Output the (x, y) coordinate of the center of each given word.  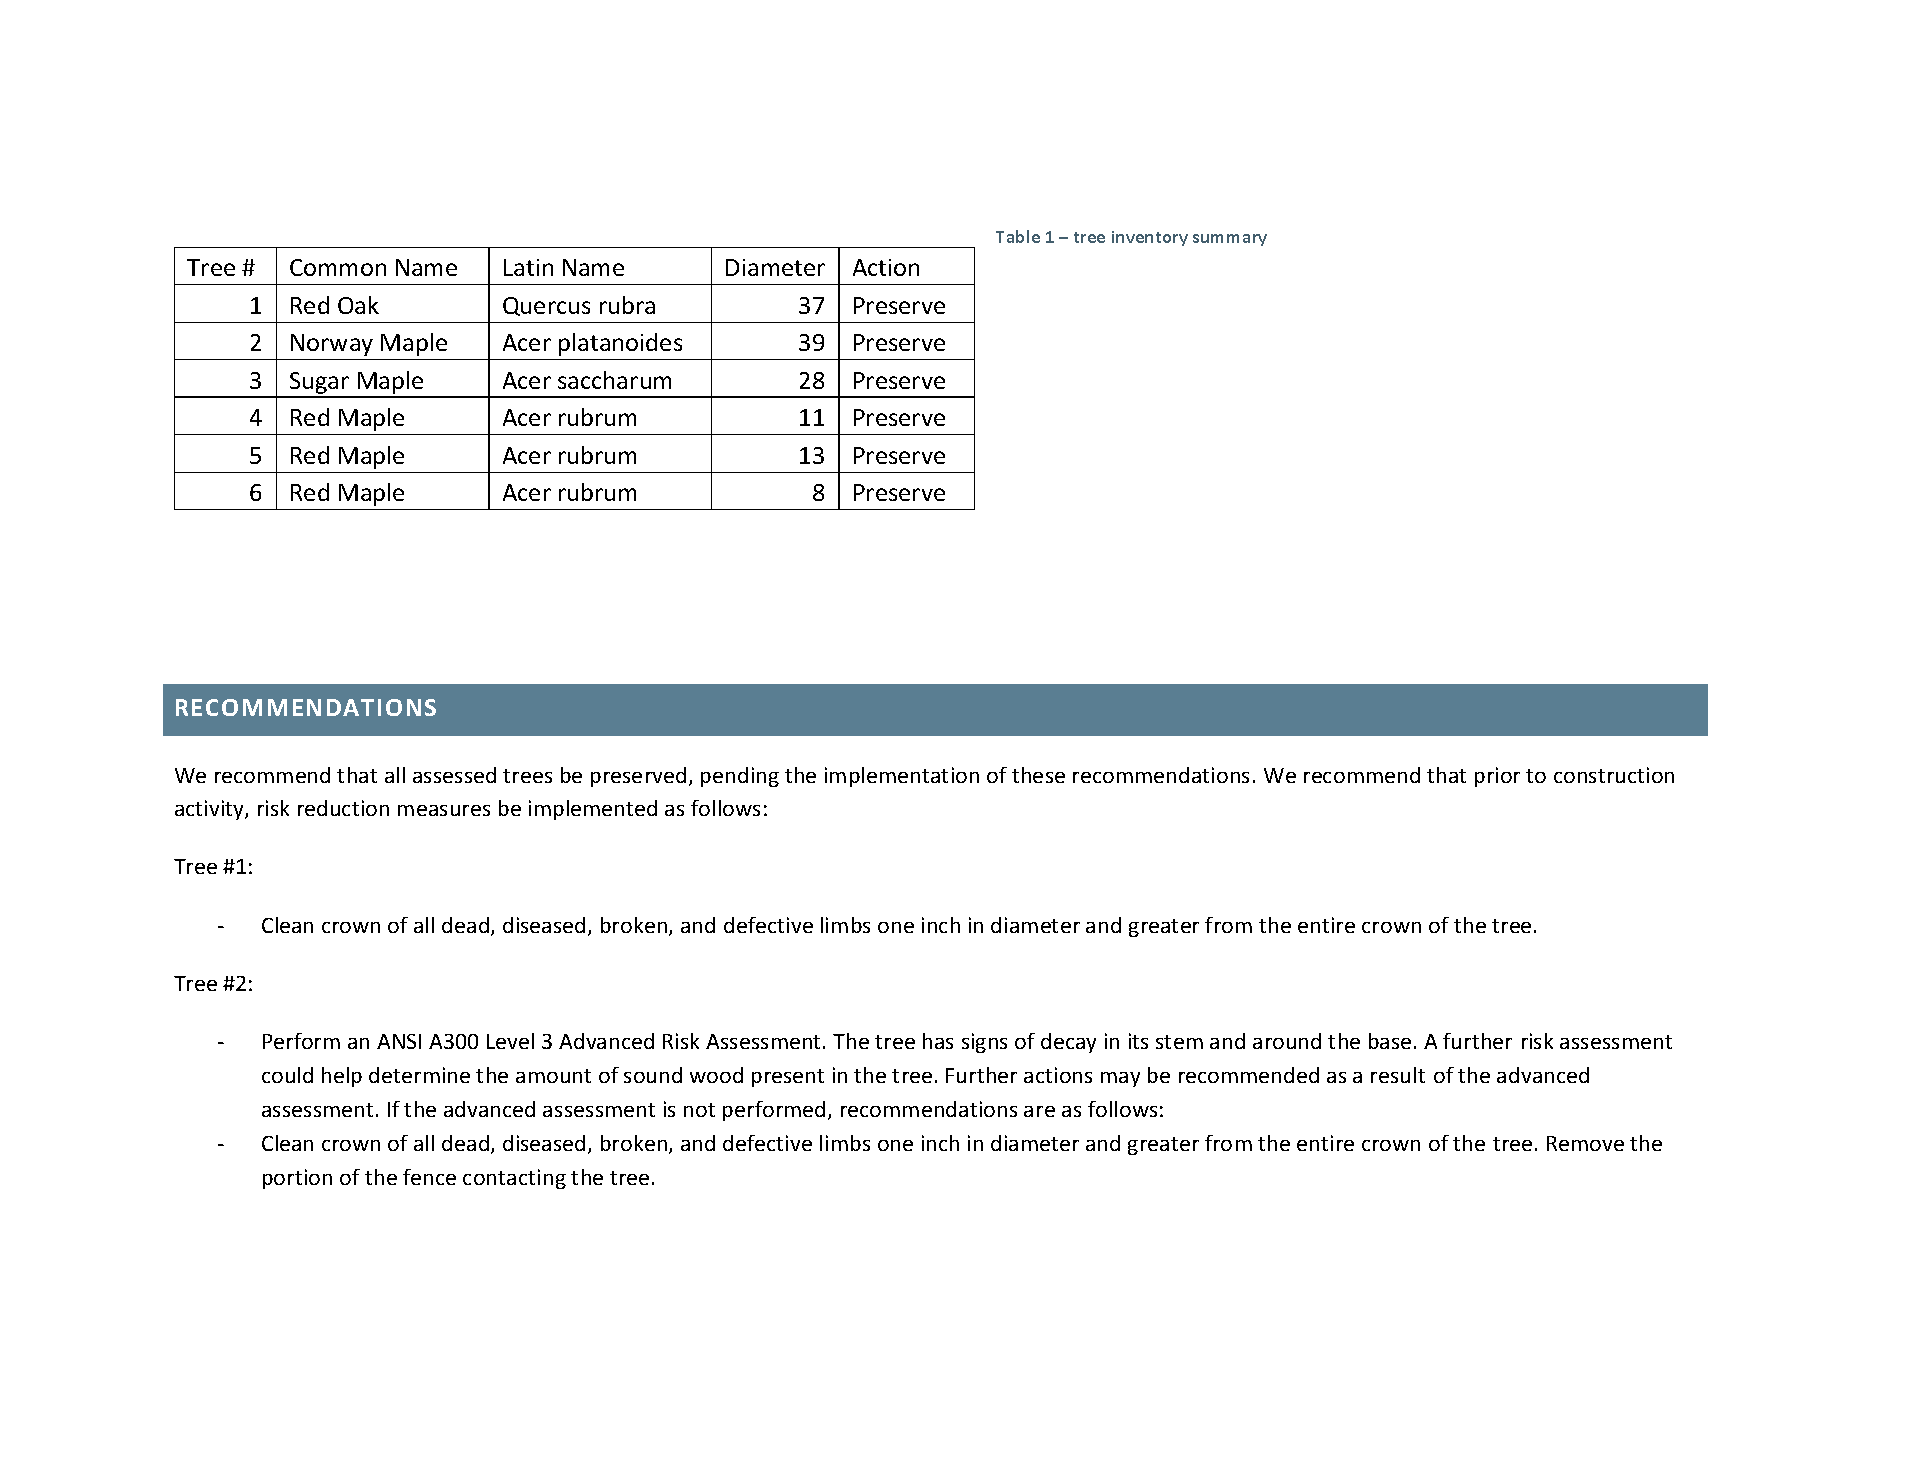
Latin (528, 267)
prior (1497, 777)
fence (429, 1177)
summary (1230, 240)
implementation (902, 777)
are (1039, 1111)
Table (1018, 236)
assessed (454, 775)
